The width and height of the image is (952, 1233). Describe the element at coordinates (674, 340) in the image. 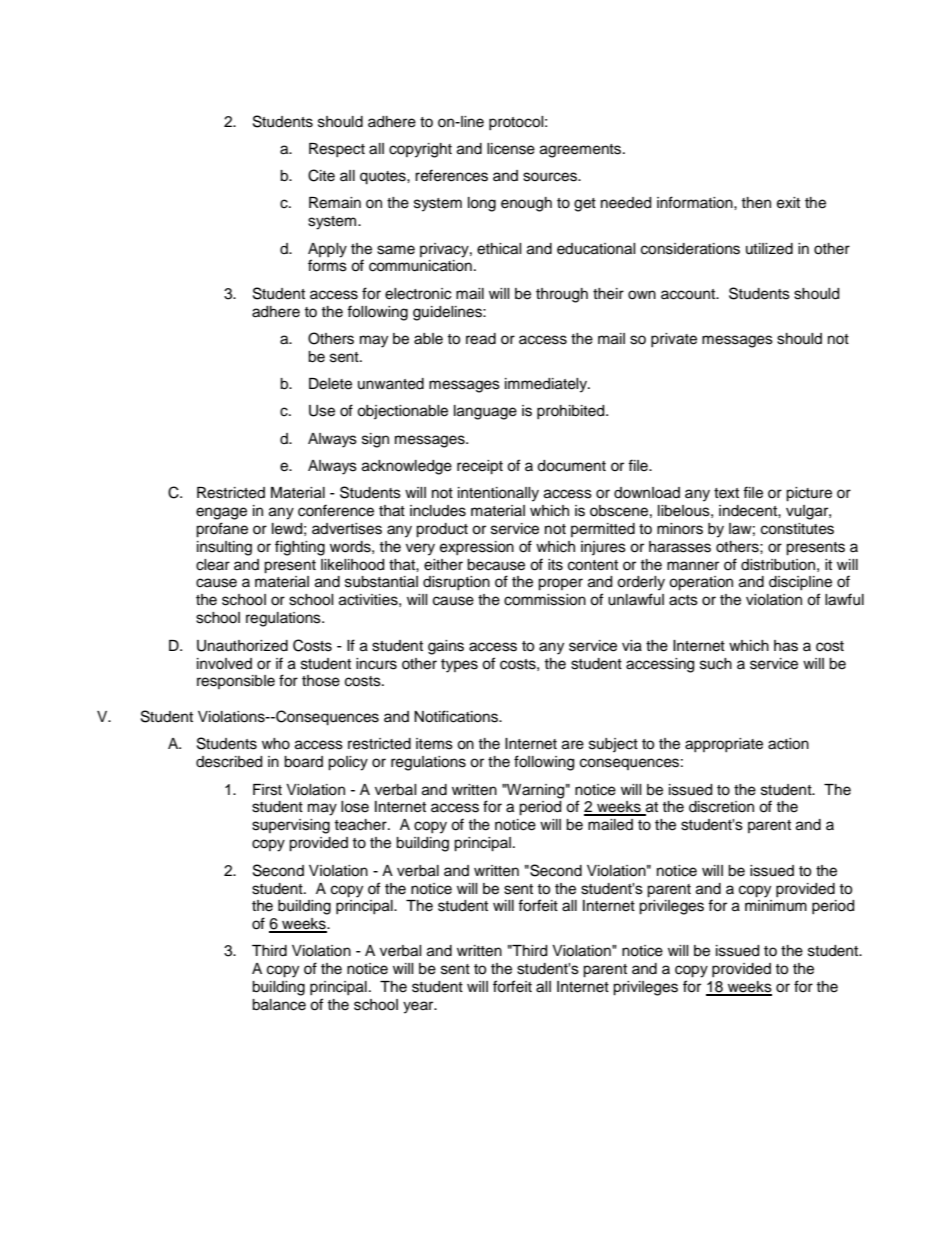

I see `private` at that location.
